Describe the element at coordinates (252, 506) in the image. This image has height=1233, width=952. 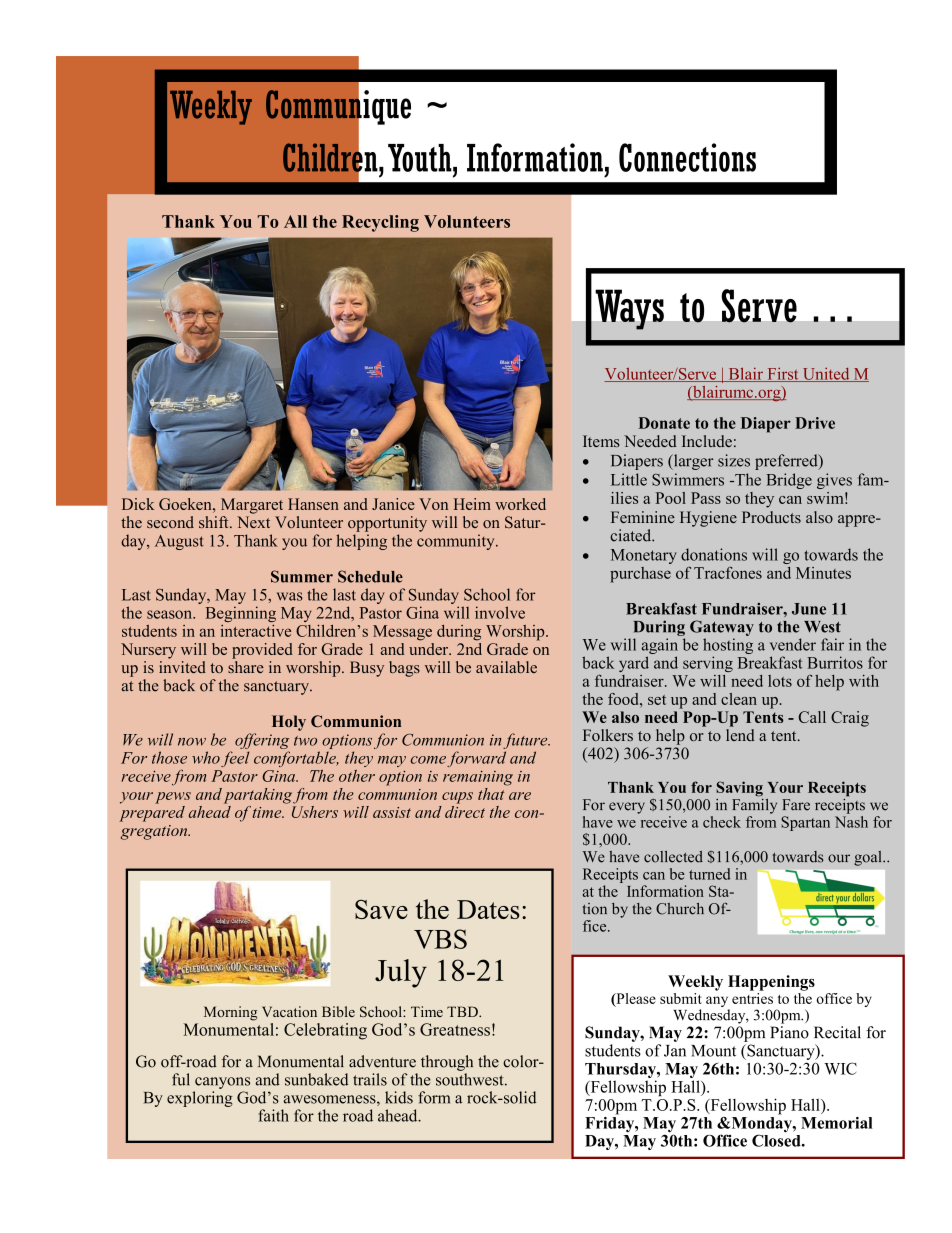
I see `Margaret` at that location.
